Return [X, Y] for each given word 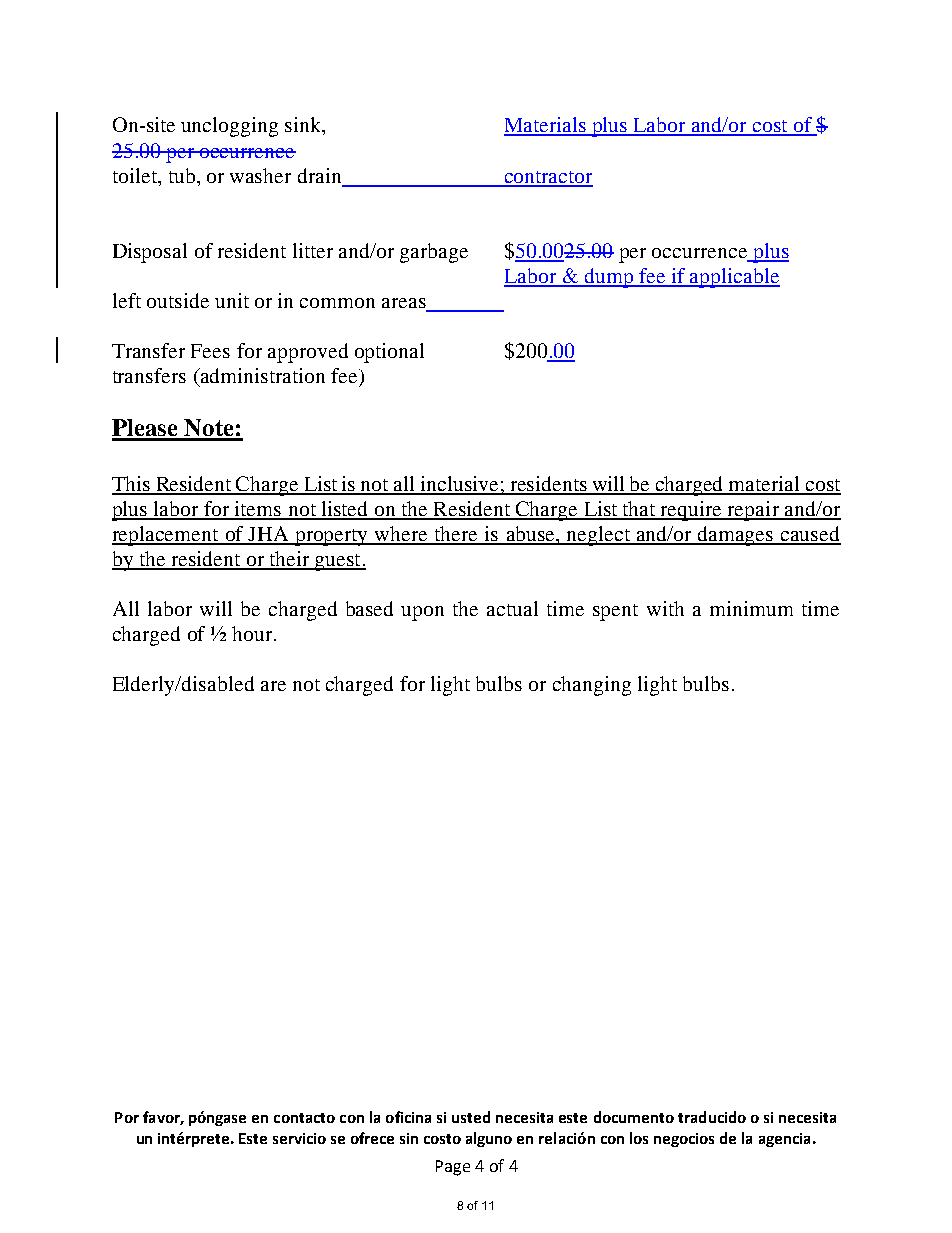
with [665, 608]
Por [127, 1117]
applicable [734, 278]
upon [422, 613]
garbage [434, 253]
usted [471, 1117]
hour [252, 633]
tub [182, 175]
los [639, 1138]
